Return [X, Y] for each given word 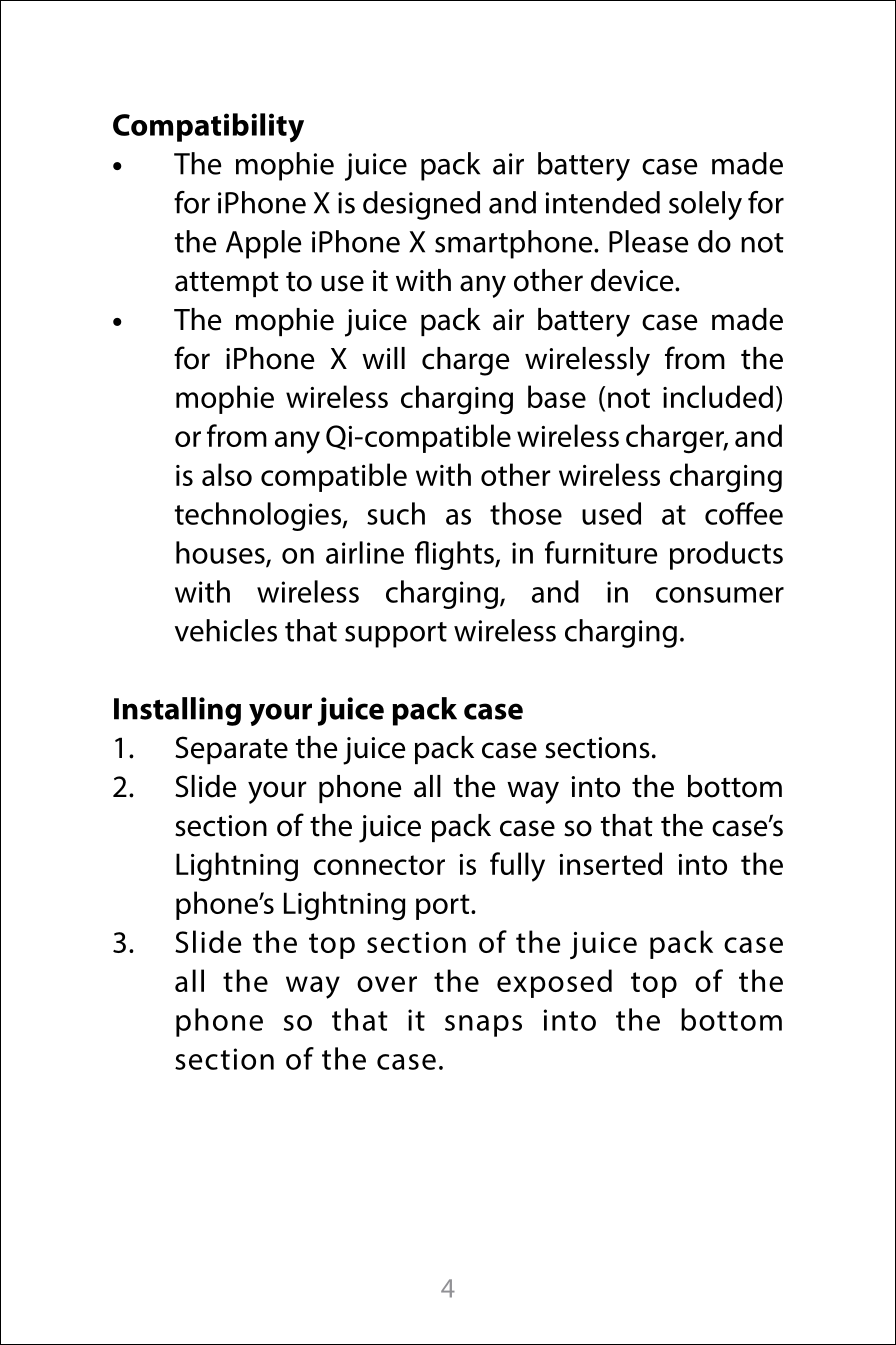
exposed [554, 983]
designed [421, 205]
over [387, 984]
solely [705, 205]
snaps [483, 1026]
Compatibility [208, 127]
